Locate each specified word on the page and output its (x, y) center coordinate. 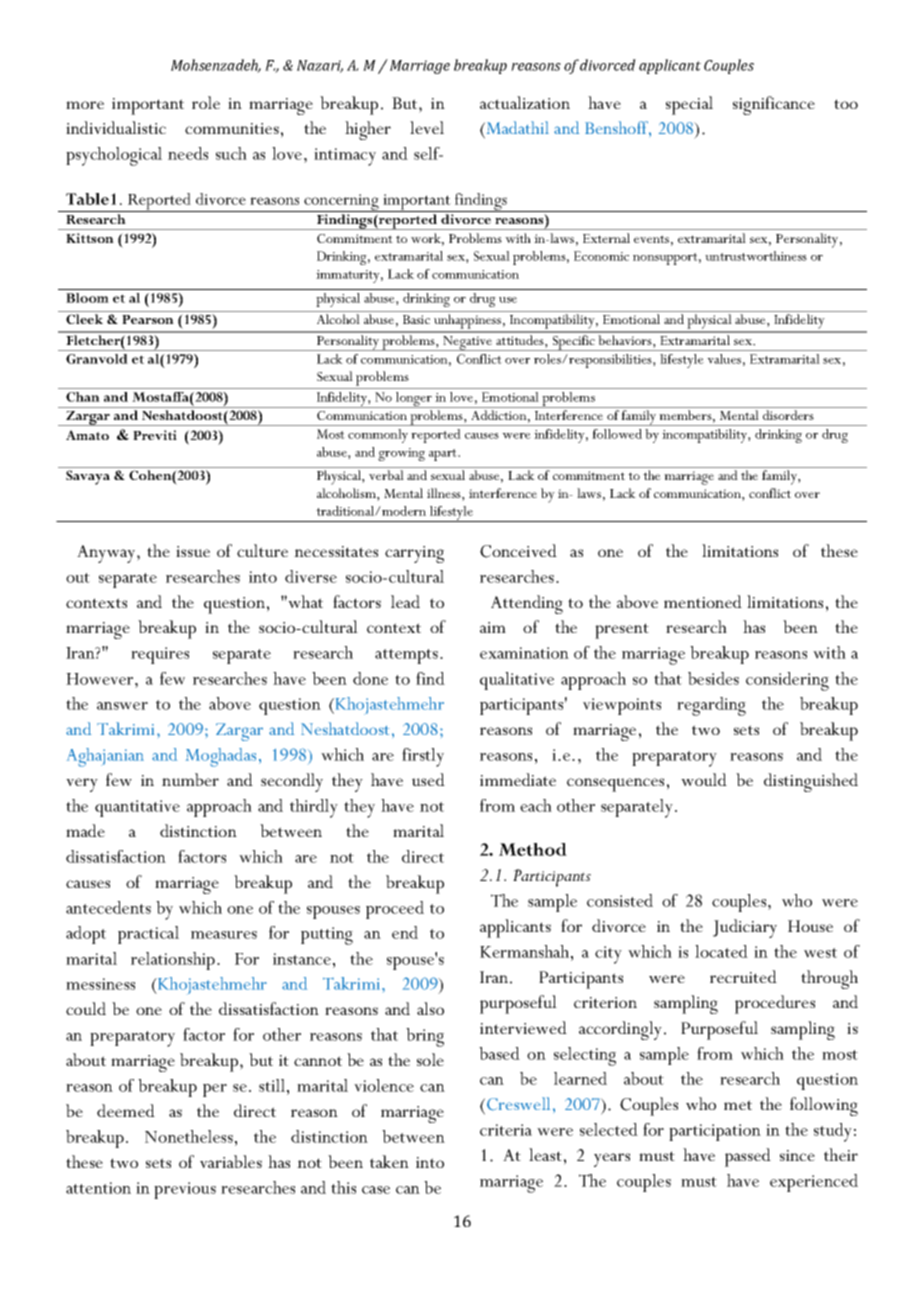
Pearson (148, 319)
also (430, 1008)
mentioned (703, 601)
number (190, 779)
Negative (468, 343)
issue (193, 551)
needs (188, 153)
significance (774, 105)
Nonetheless (189, 1136)
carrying (414, 554)
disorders (788, 415)
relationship (173, 961)
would (704, 779)
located (721, 951)
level (427, 127)
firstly (423, 757)
